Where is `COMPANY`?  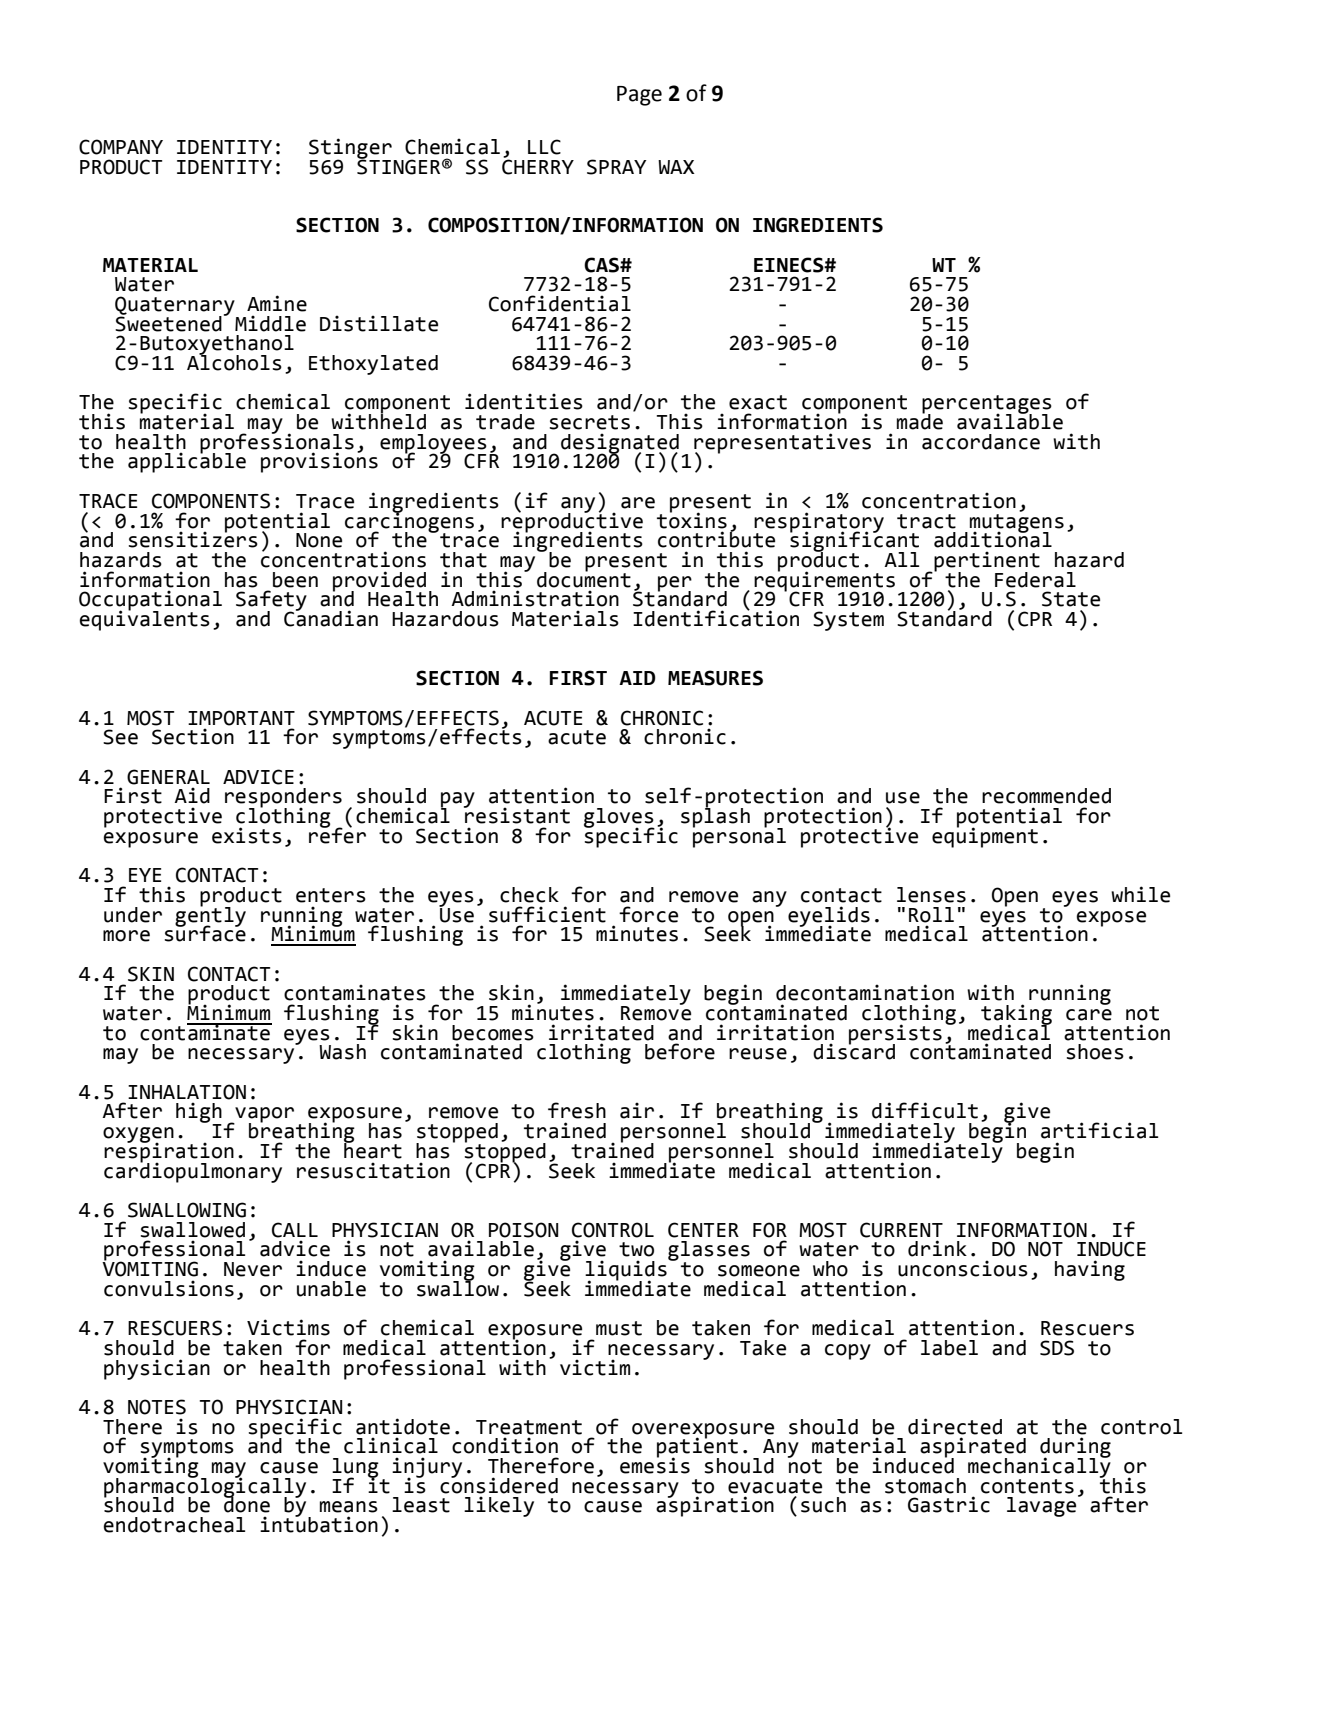 COMPANY is located at coordinates (121, 147).
